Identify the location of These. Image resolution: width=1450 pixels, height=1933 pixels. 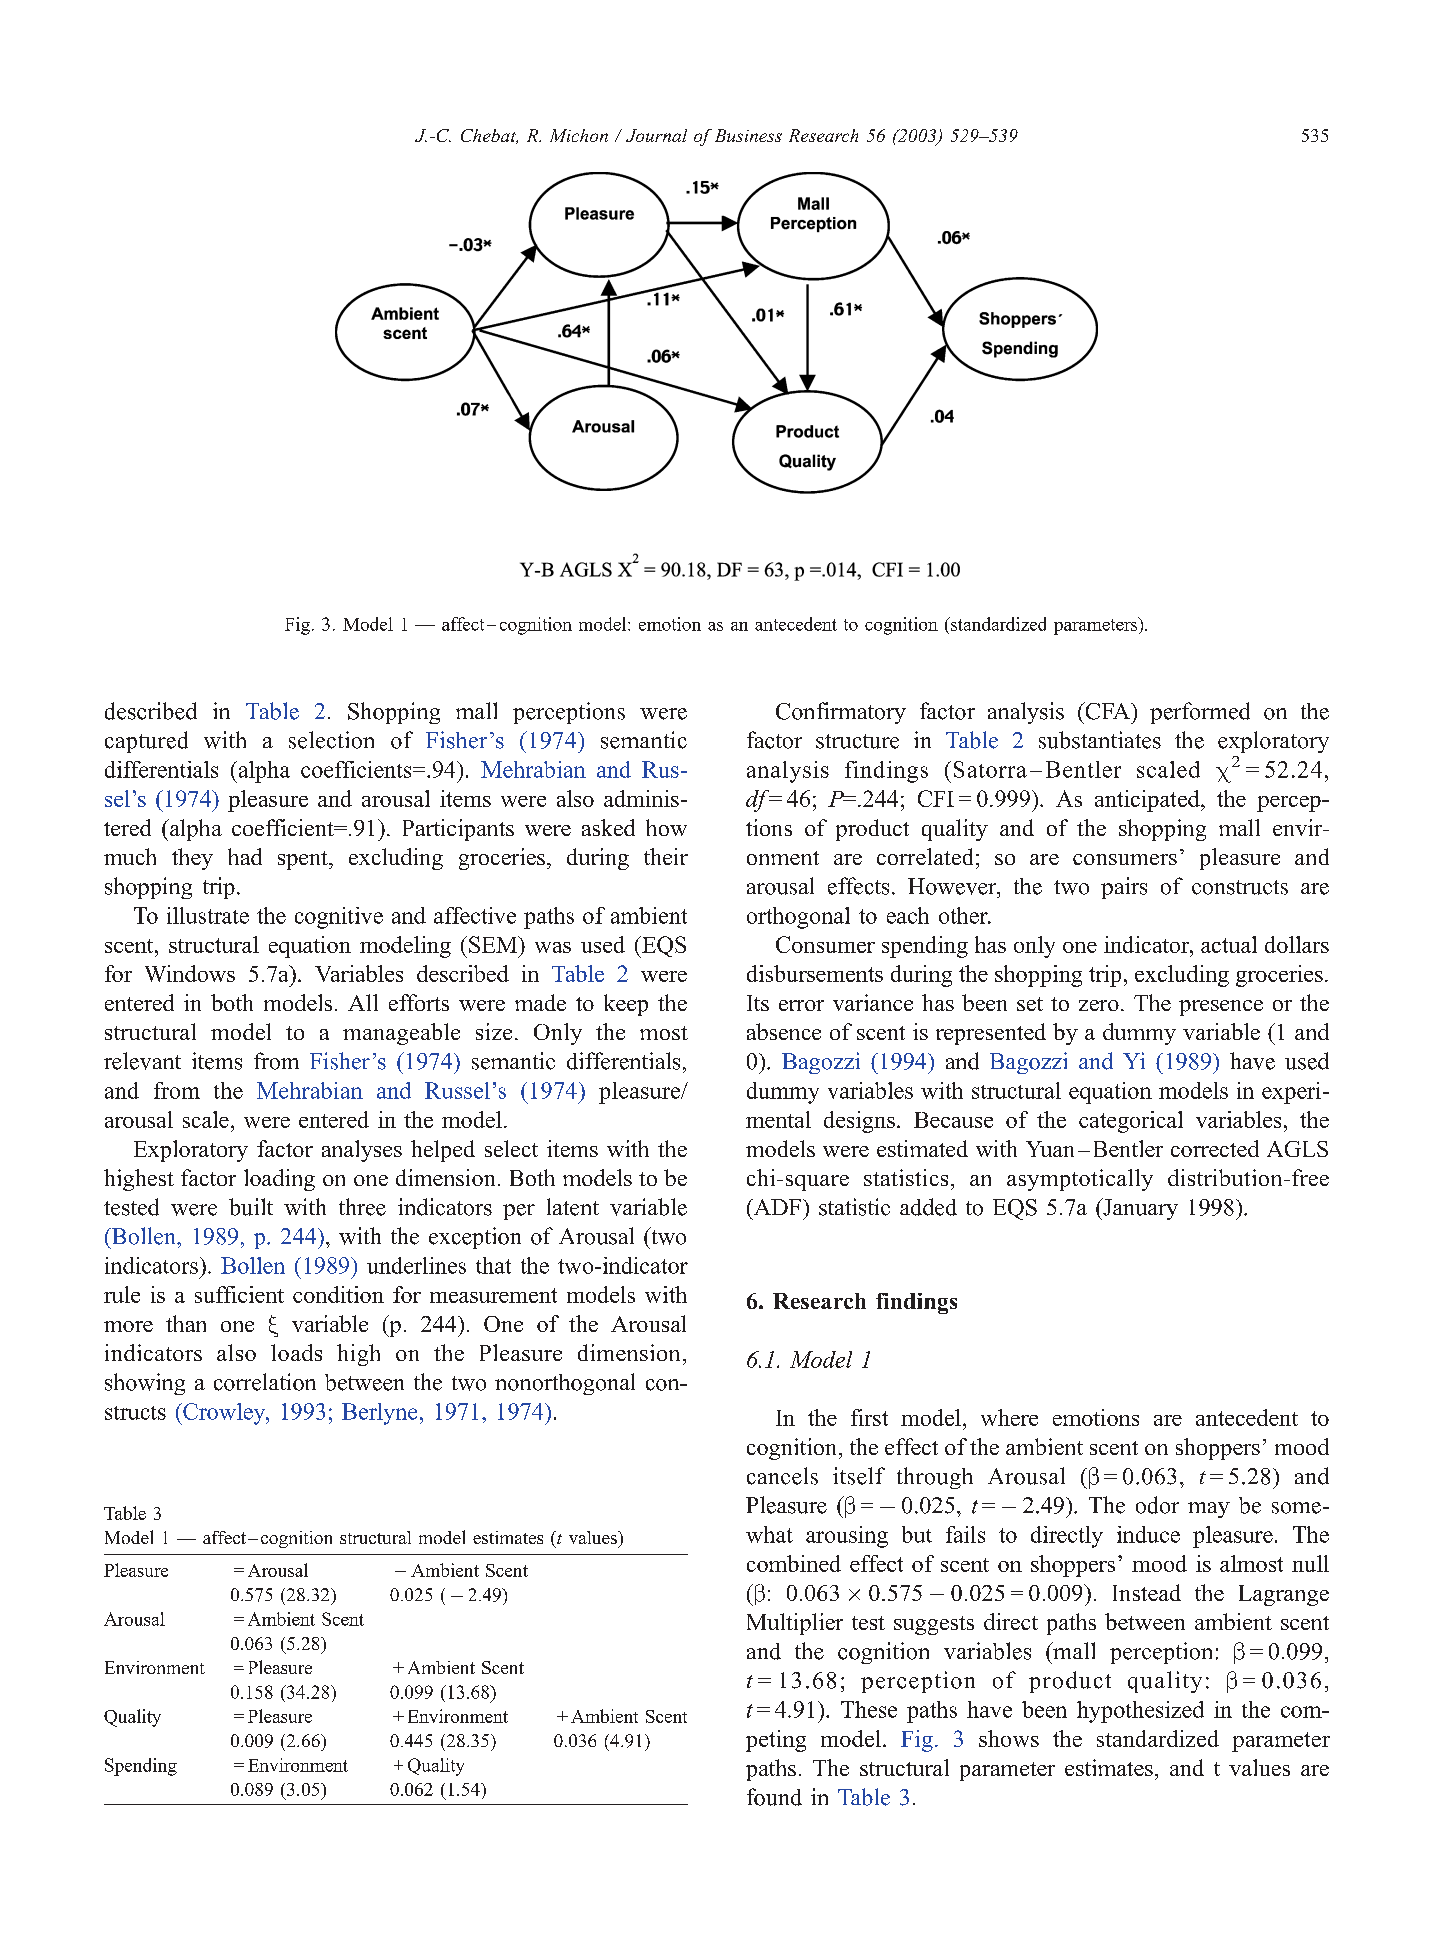
(869, 1709).
